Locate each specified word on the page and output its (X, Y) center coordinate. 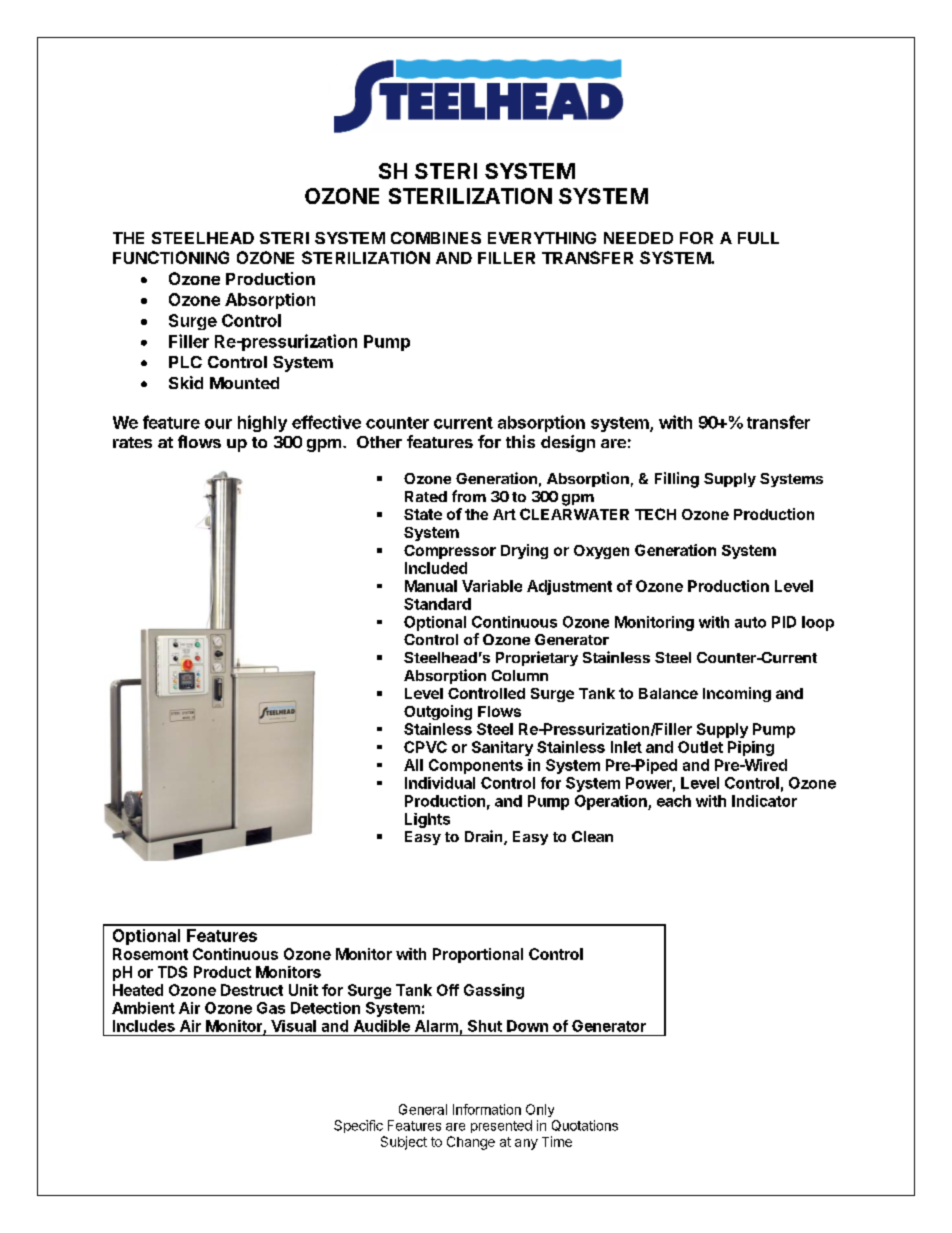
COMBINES (436, 238)
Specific (358, 1126)
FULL (758, 238)
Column (520, 675)
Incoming (737, 694)
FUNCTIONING (171, 257)
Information (487, 1109)
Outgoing (438, 712)
